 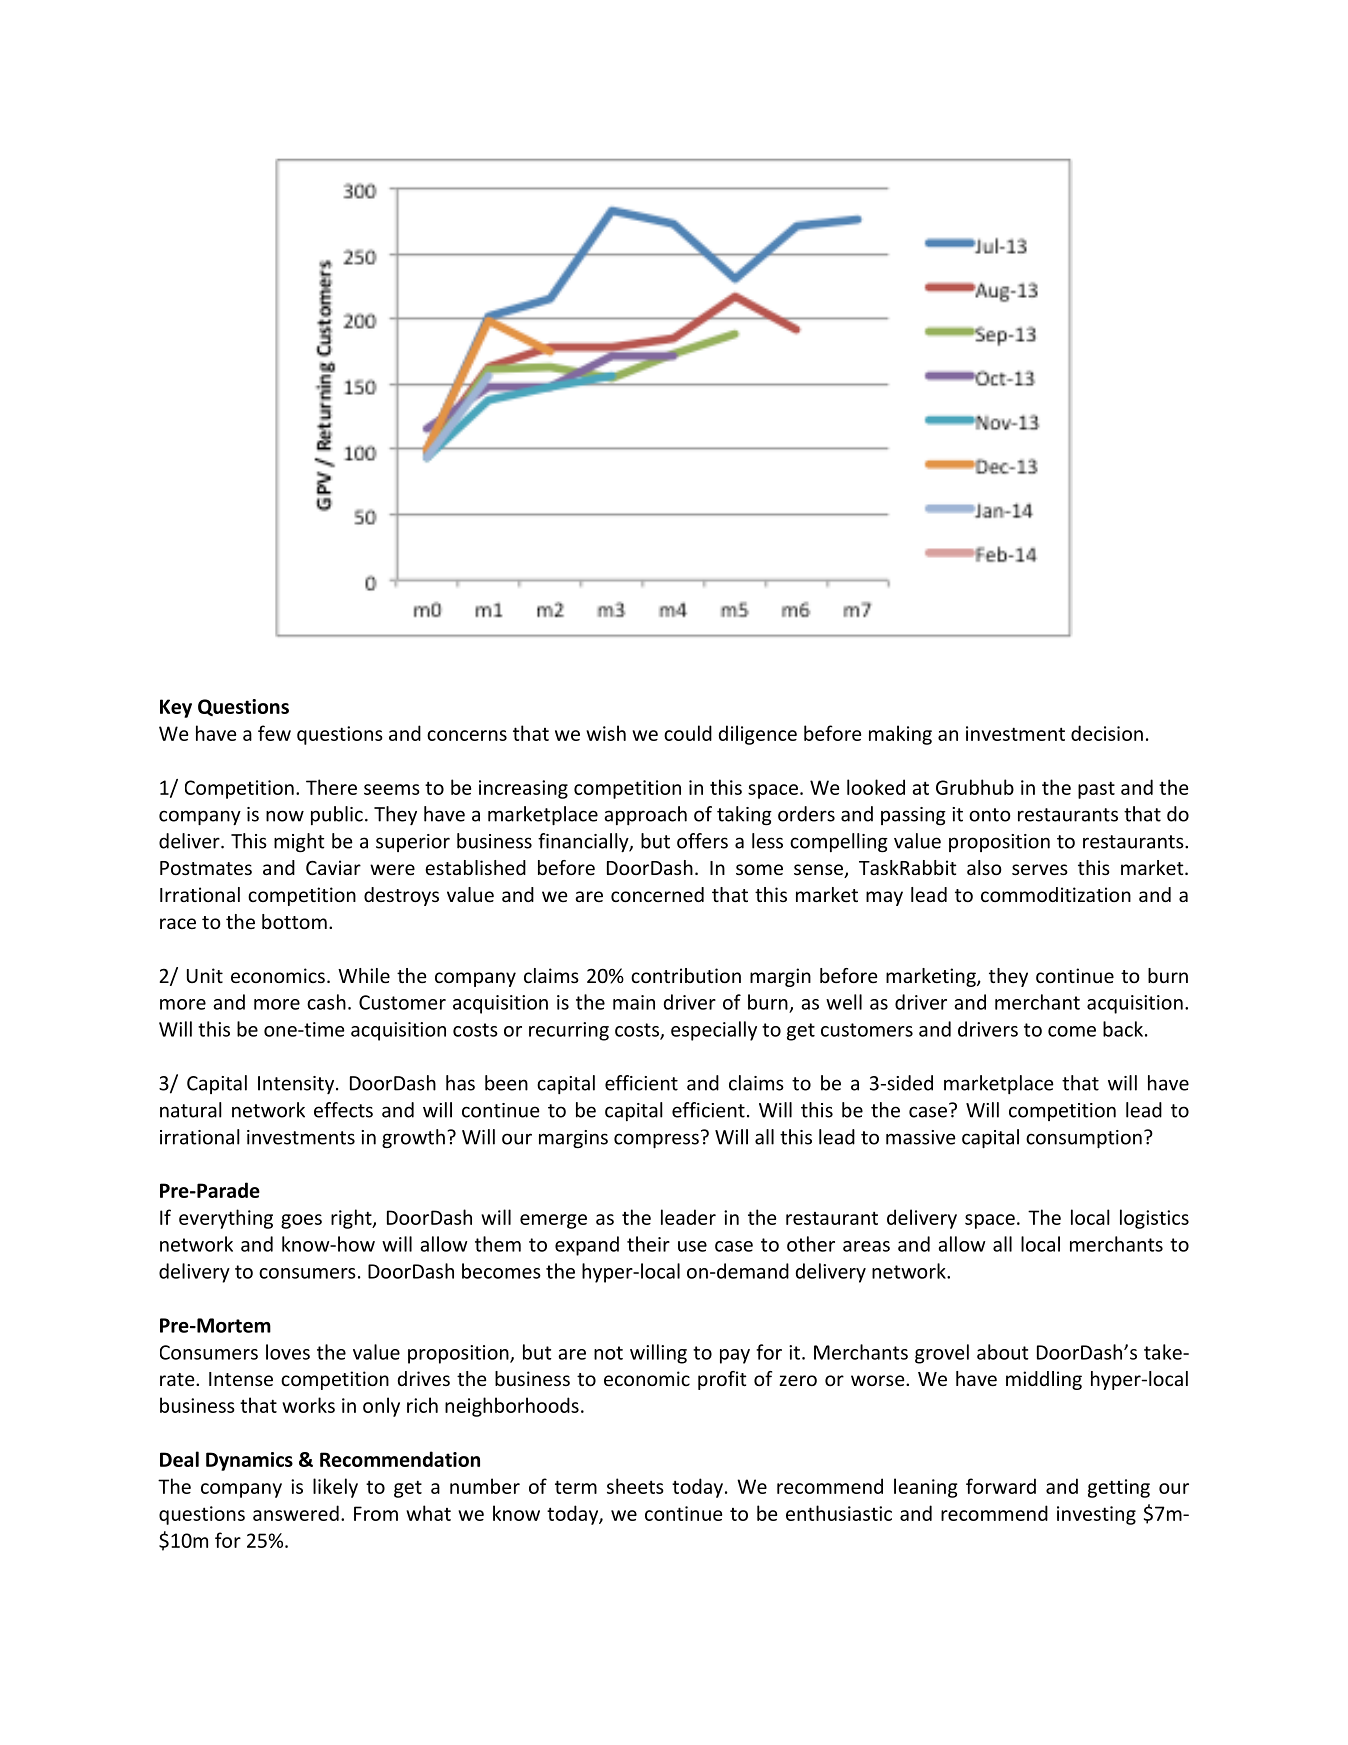 I want to click on could, so click(x=688, y=733).
